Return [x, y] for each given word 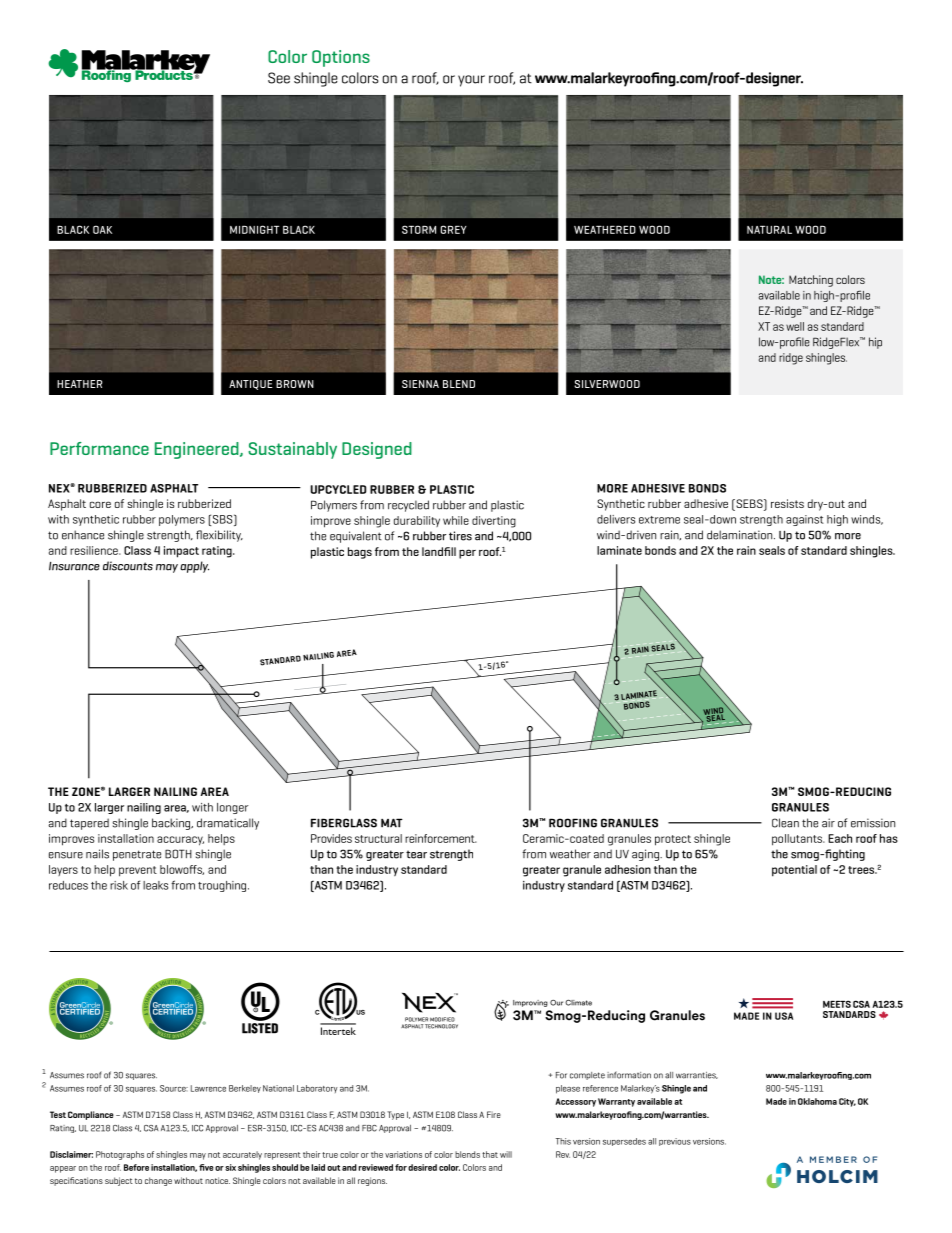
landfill [439, 551]
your [471, 81]
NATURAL [769, 230]
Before [136, 1167]
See [279, 78]
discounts [128, 566]
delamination [741, 535]
